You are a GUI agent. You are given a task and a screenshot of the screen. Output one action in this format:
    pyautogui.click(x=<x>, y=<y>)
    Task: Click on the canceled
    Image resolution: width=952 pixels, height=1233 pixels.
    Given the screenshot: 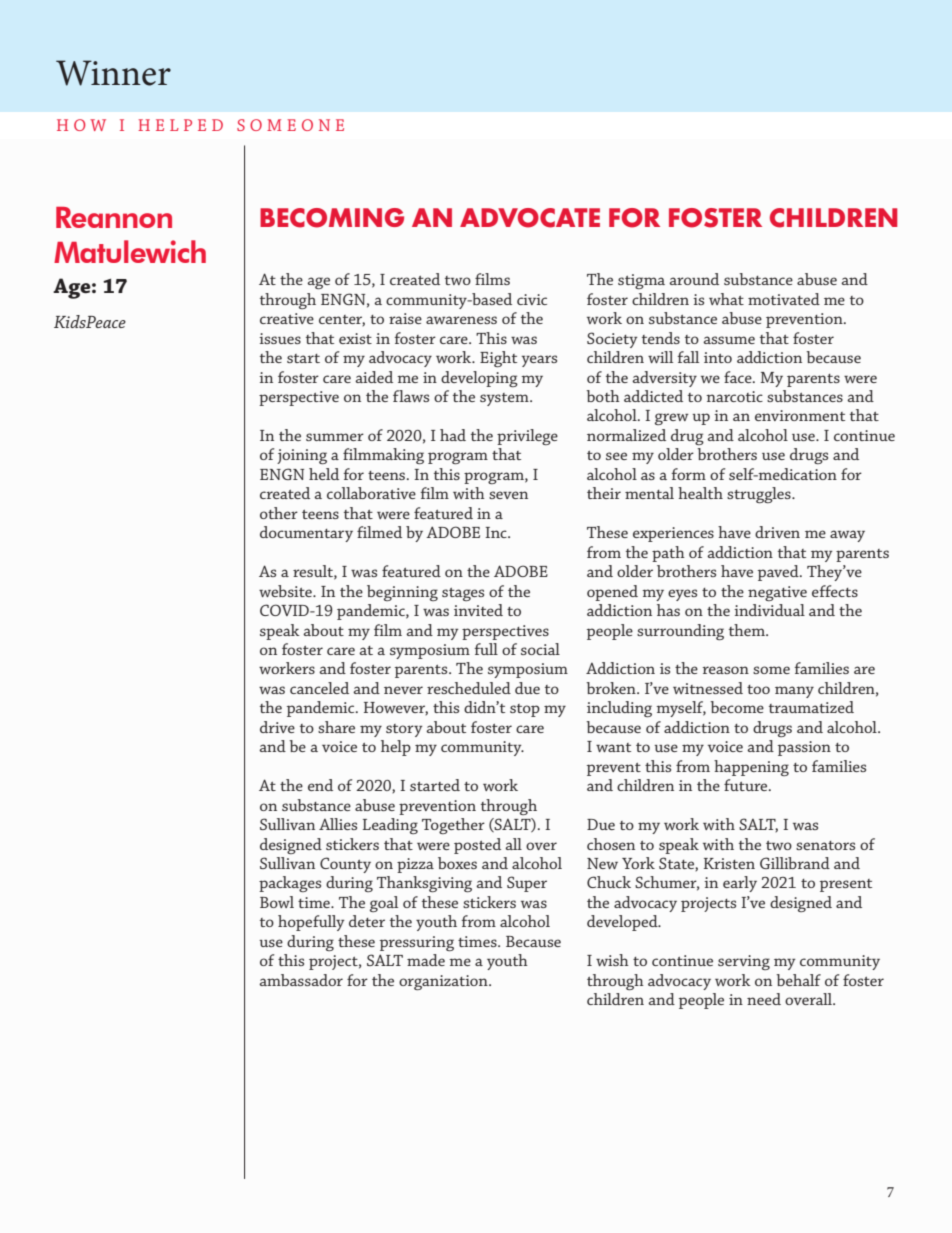 What is the action you would take?
    pyautogui.click(x=319, y=688)
